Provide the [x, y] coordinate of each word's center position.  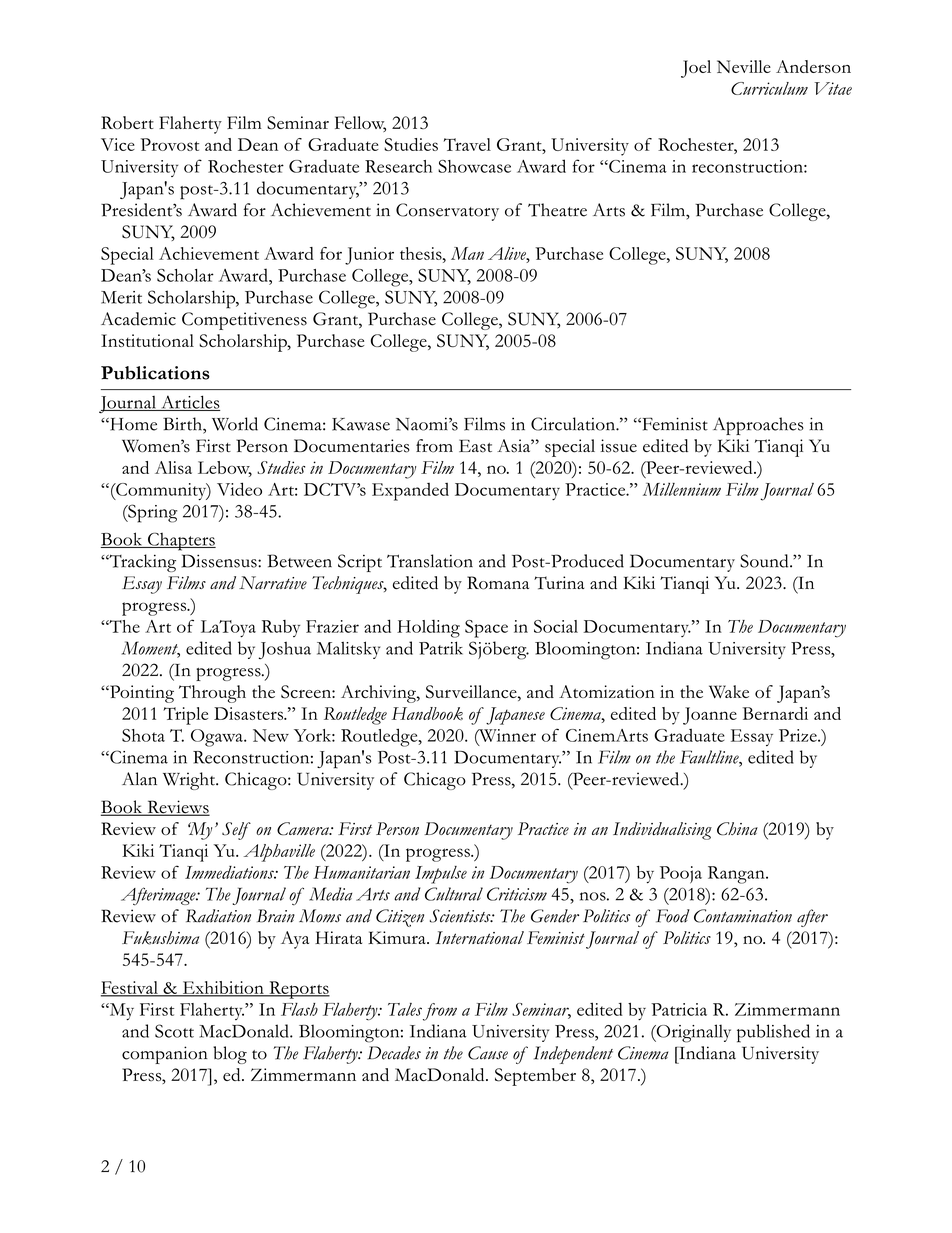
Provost [170, 144]
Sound [765, 561]
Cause [488, 1053]
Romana [498, 583]
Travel [467, 144]
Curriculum [769, 88]
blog [230, 1055]
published [773, 1033]
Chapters [181, 541]
